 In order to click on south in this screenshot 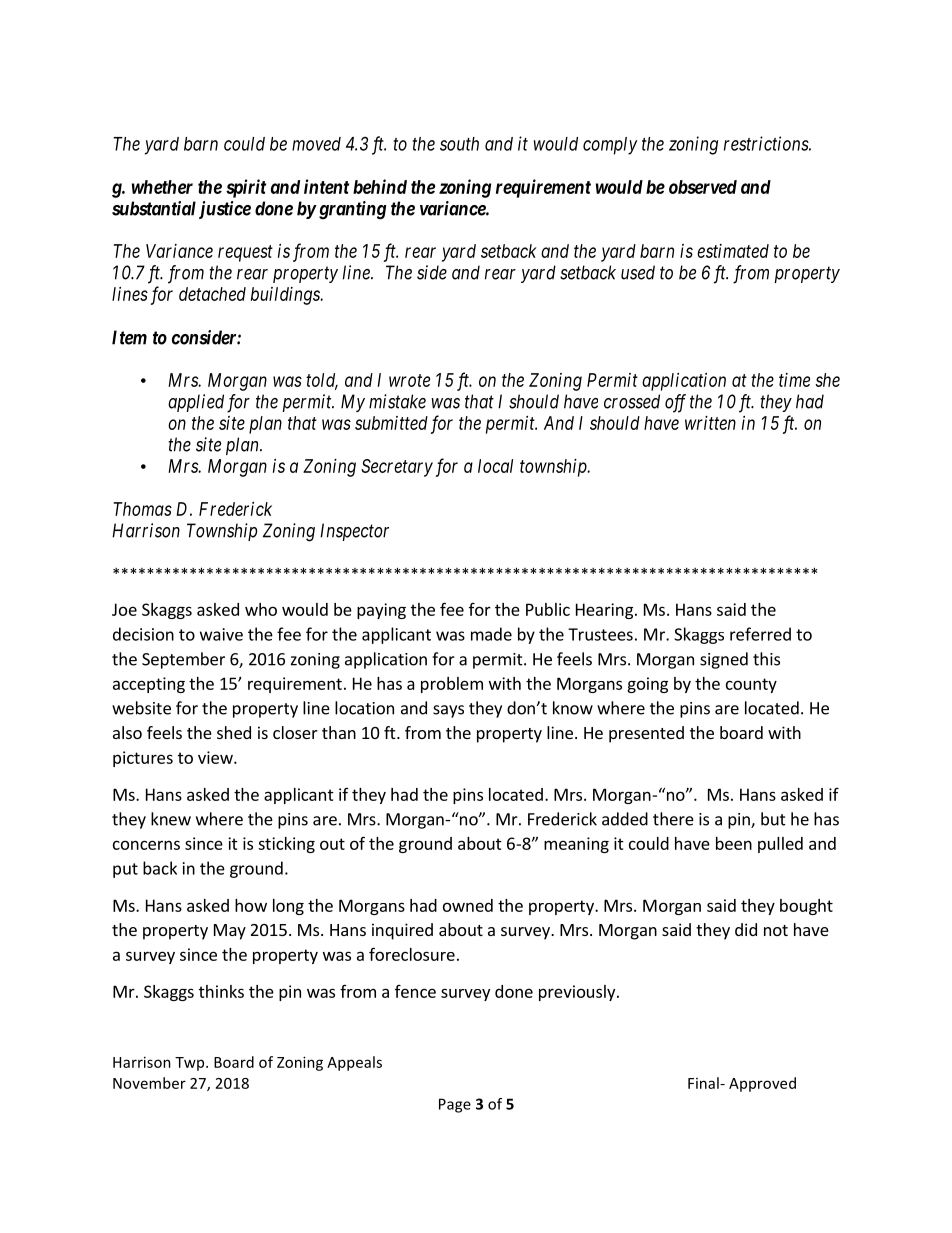, I will do `click(459, 144)`.
